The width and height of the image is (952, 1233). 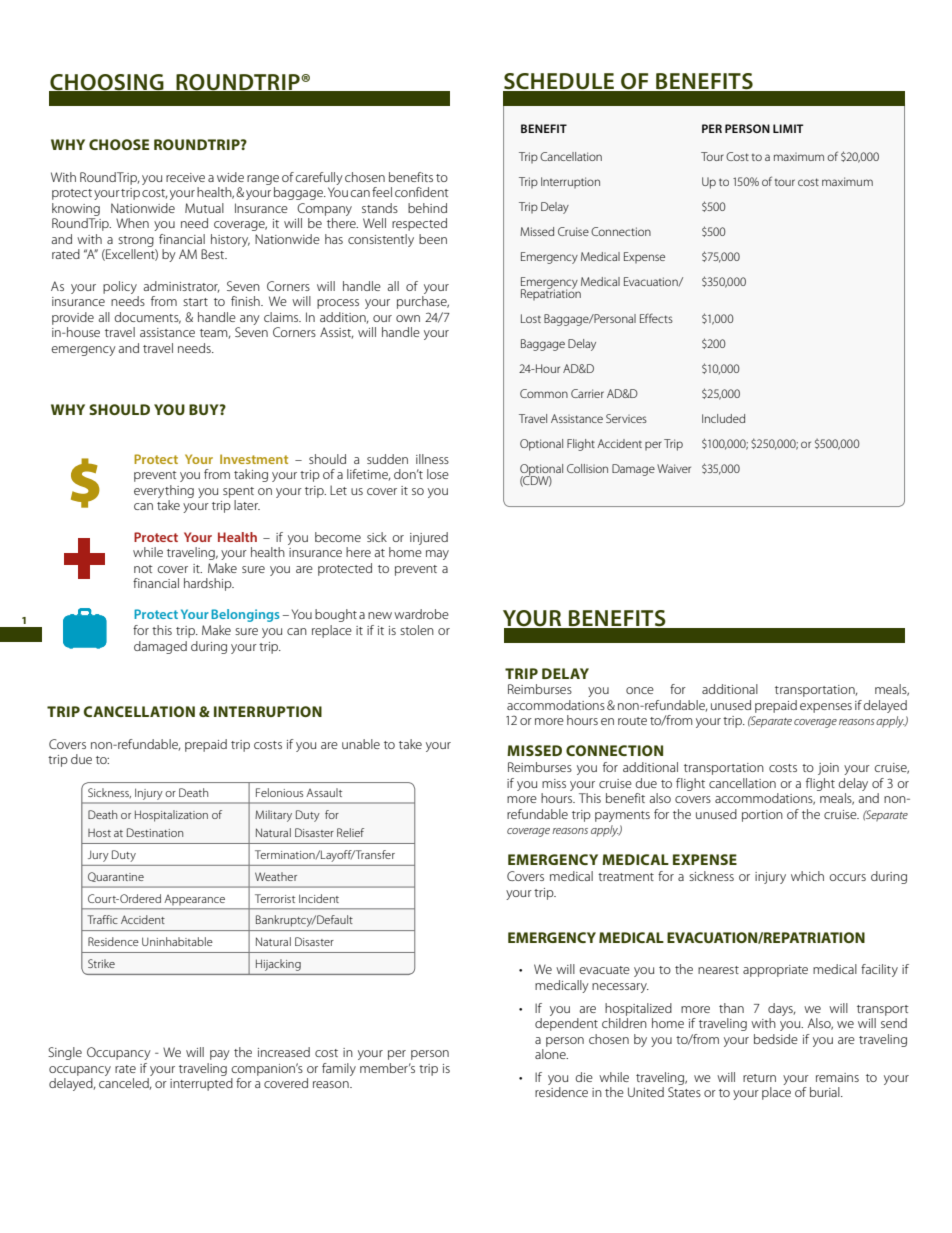 What do you see at coordinates (640, 690) in the image?
I see `once` at bounding box center [640, 690].
